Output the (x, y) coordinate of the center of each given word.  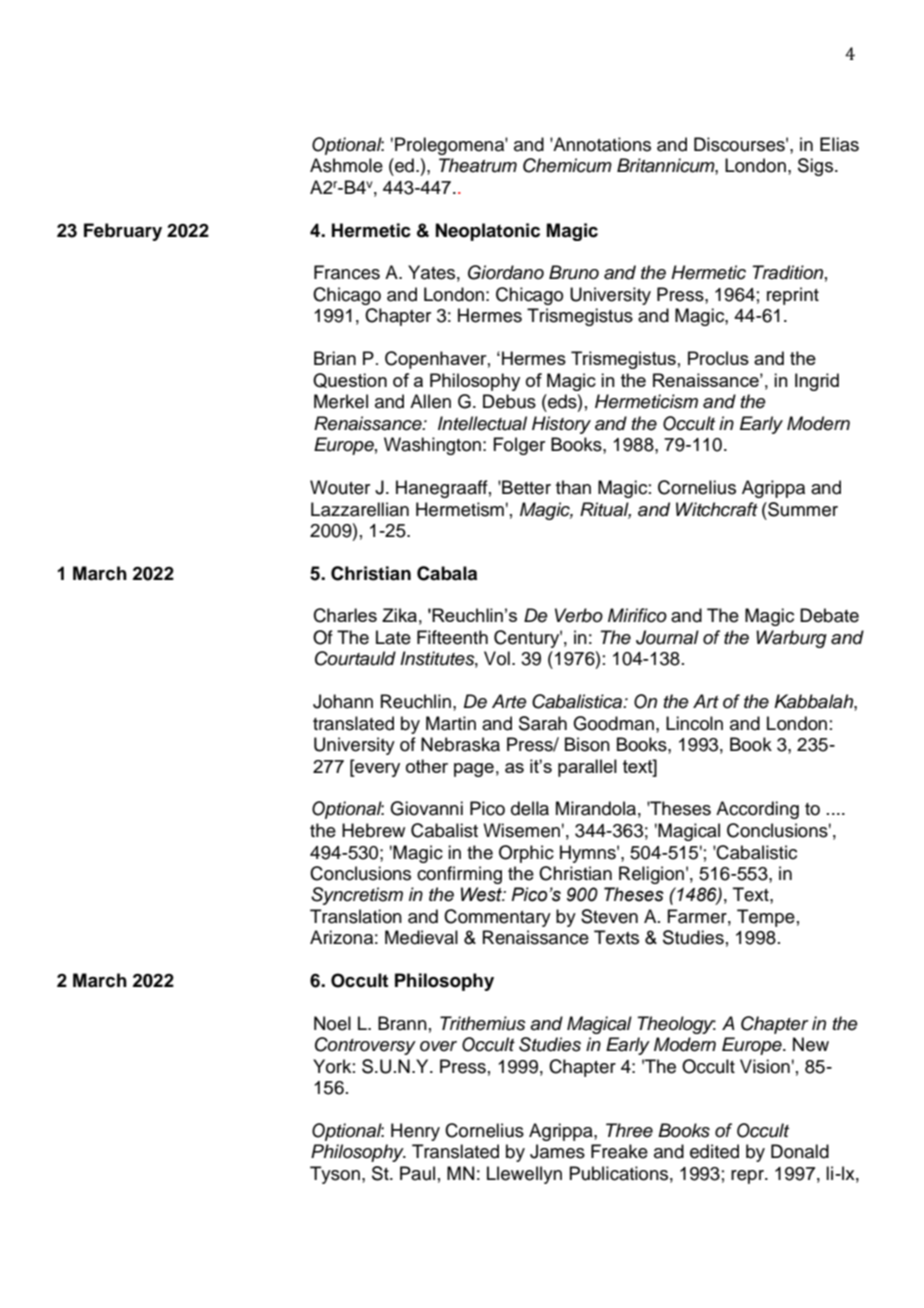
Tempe (766, 918)
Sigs (817, 167)
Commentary (497, 918)
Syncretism (357, 896)
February (123, 232)
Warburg (791, 639)
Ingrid (817, 382)
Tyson (335, 1175)
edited (714, 1151)
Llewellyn (524, 1175)
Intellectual (482, 423)
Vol (497, 658)
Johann (343, 701)
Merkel (341, 401)
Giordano (506, 272)
